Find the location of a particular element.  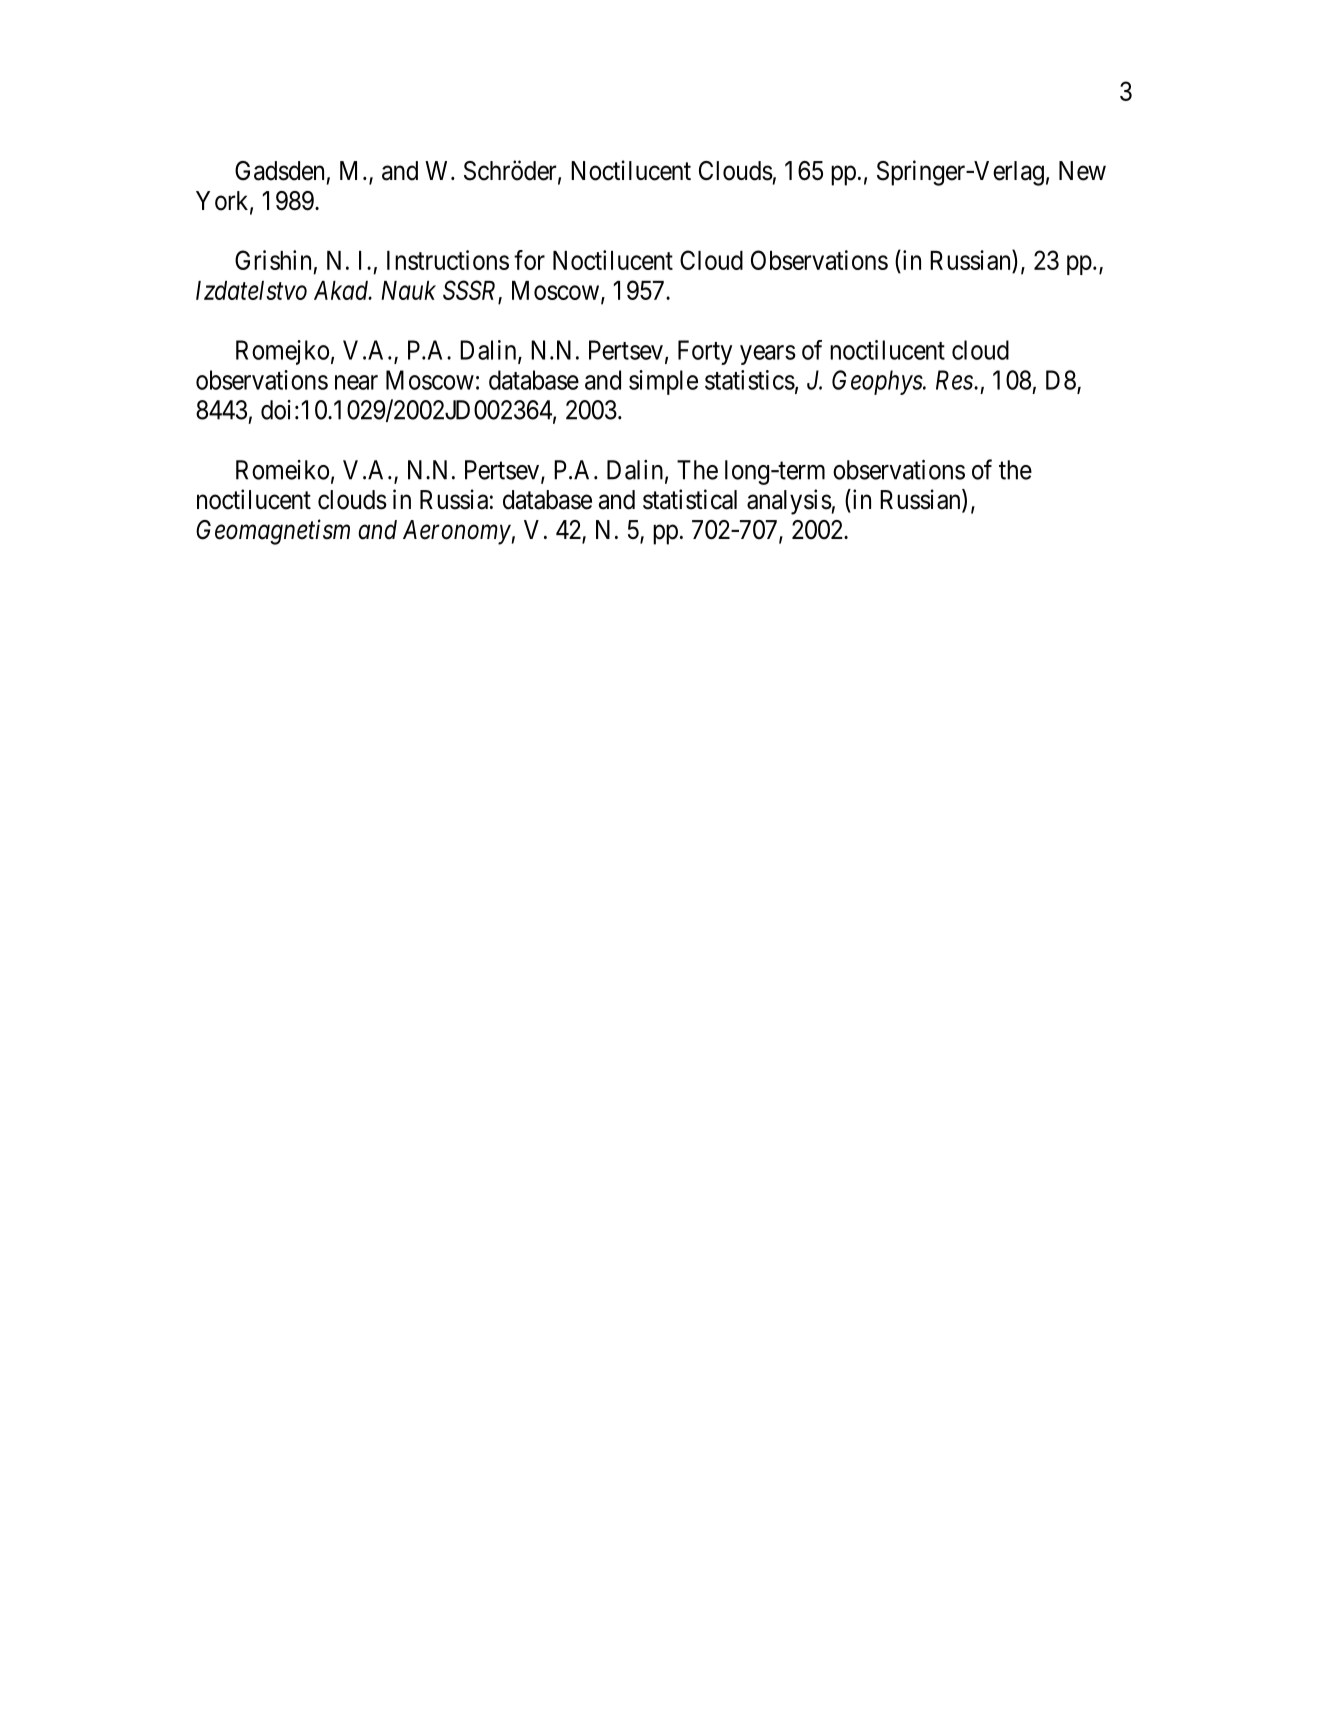

Res is located at coordinates (954, 380).
